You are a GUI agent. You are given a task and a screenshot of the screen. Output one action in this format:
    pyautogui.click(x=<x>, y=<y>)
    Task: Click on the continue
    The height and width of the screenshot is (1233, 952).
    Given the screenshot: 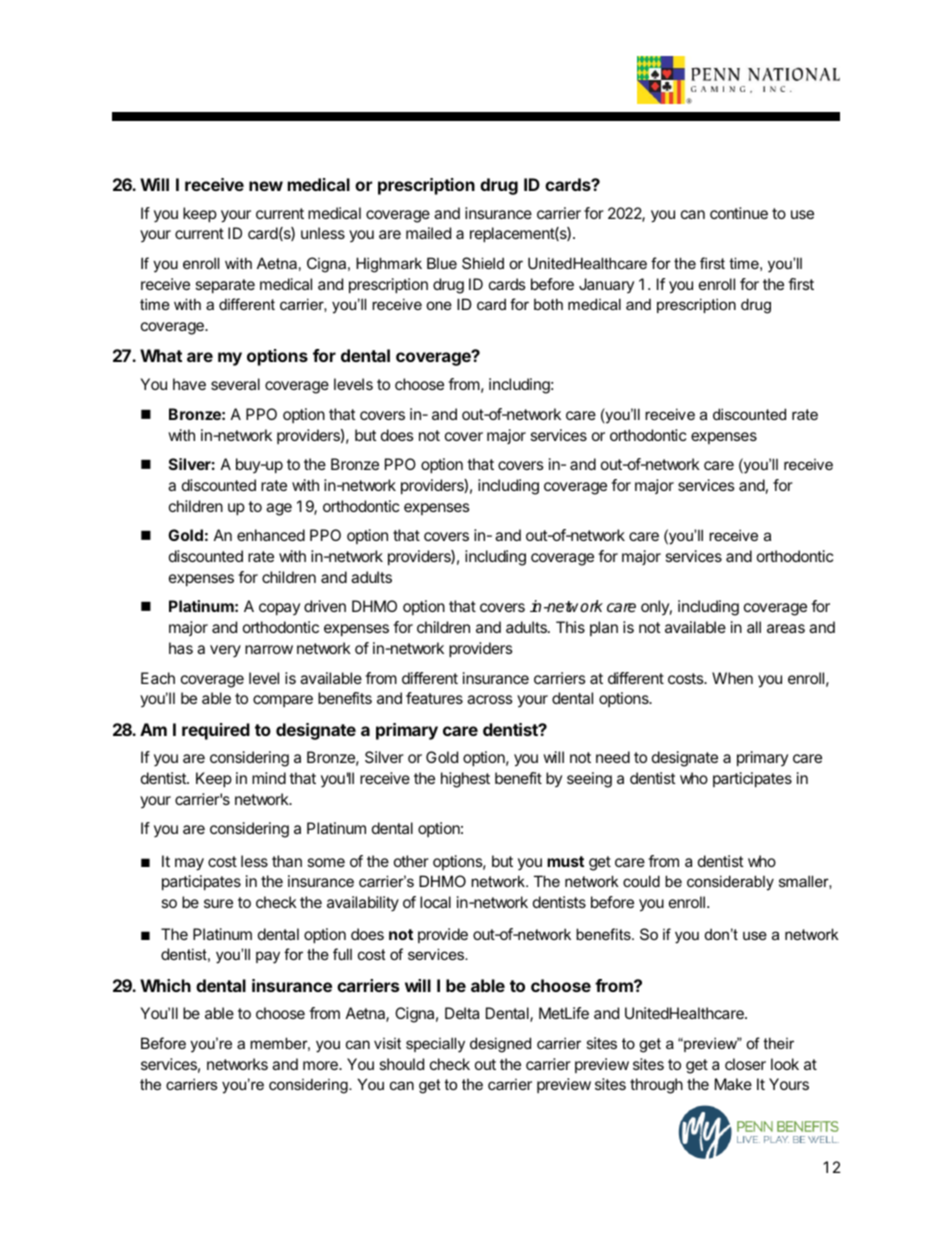 What is the action you would take?
    pyautogui.click(x=739, y=213)
